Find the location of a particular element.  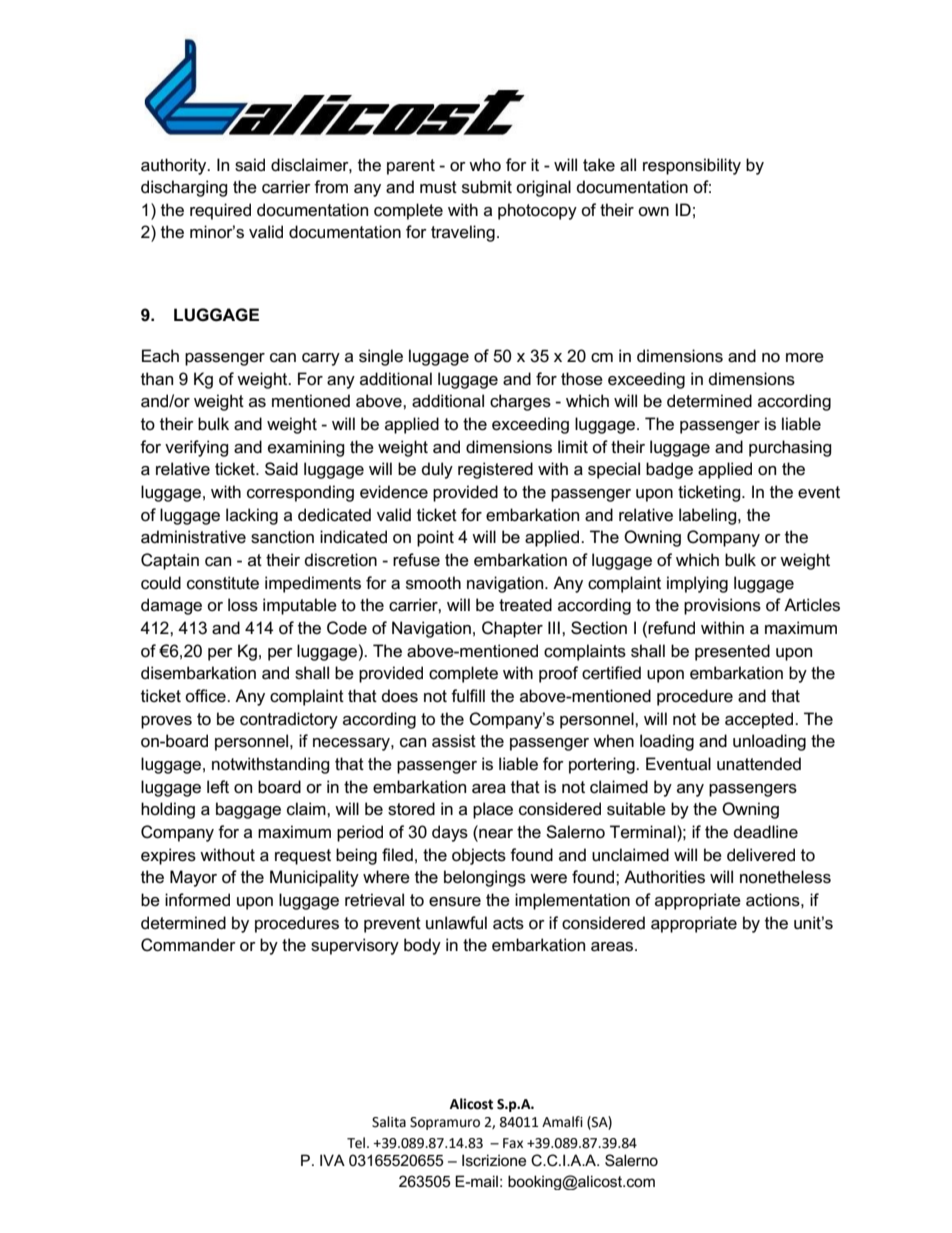

IVA is located at coordinates (332, 1160).
